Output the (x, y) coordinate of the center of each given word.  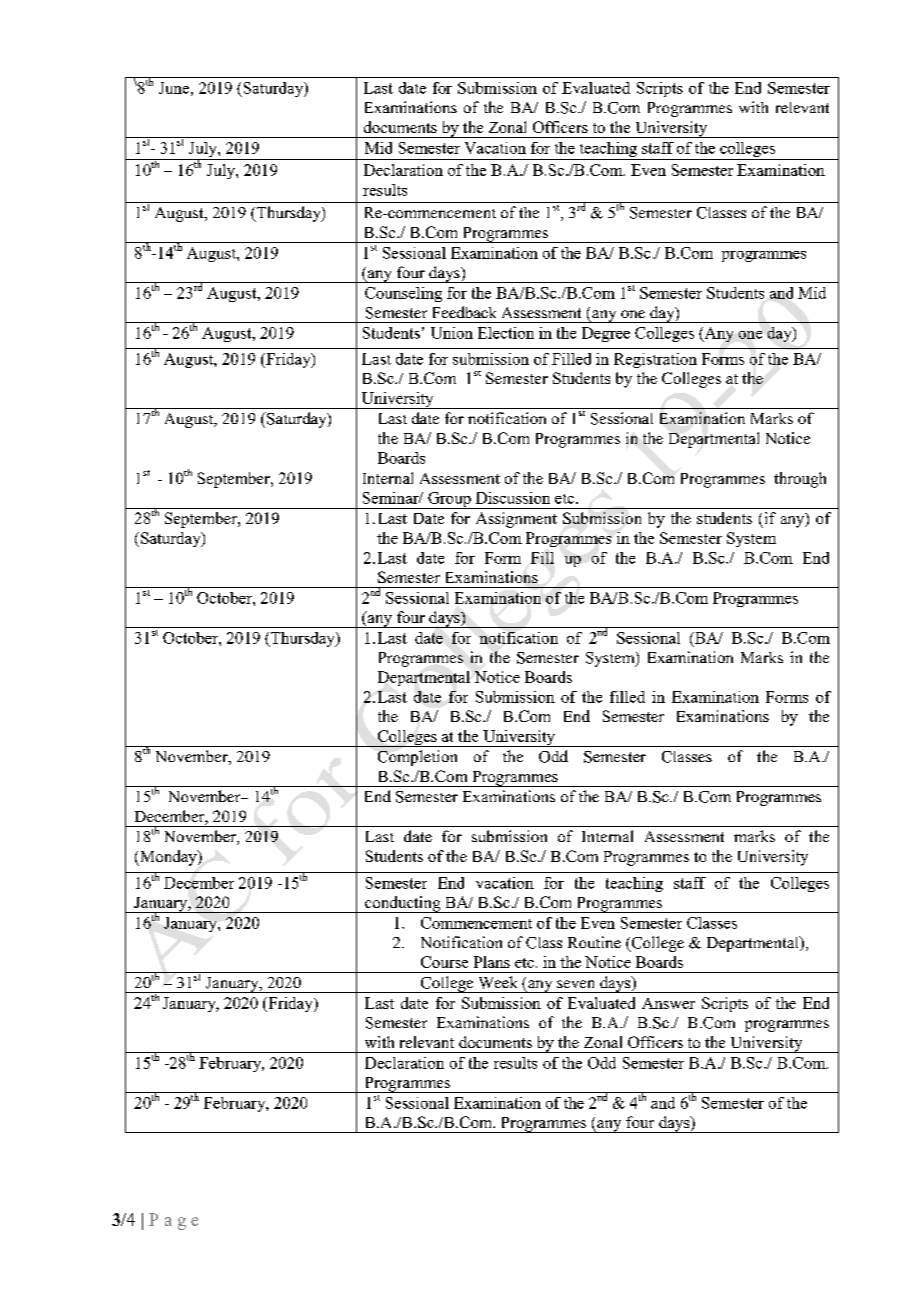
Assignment (516, 520)
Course (444, 962)
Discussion (513, 498)
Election (506, 333)
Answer (668, 1003)
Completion (417, 758)
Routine (594, 942)
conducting (403, 904)
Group (449, 500)
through (800, 480)
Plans (492, 962)
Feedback (464, 312)
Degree (606, 334)
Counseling (403, 294)
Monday (168, 858)
